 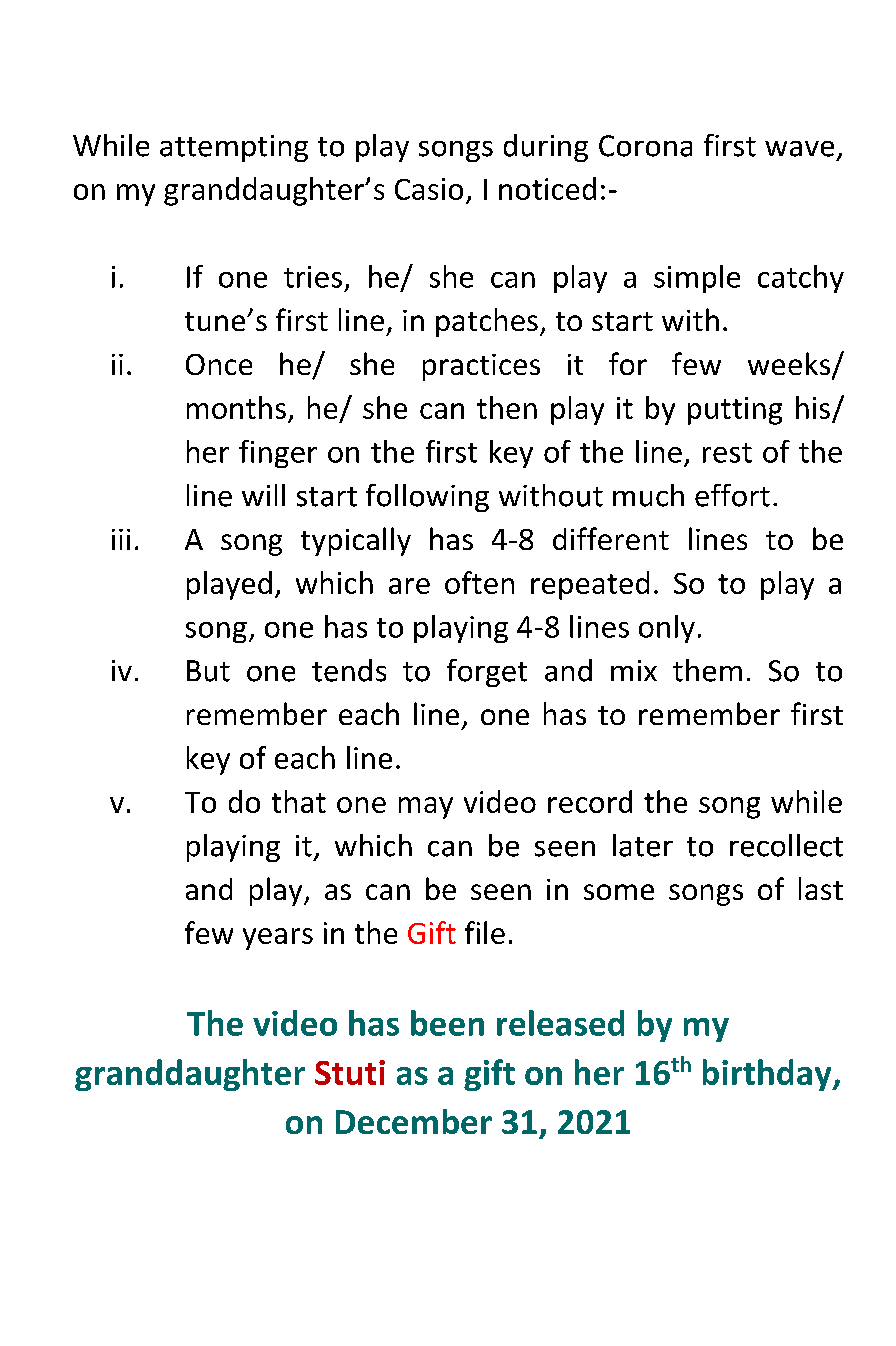 I want to click on attempting, so click(x=234, y=148).
